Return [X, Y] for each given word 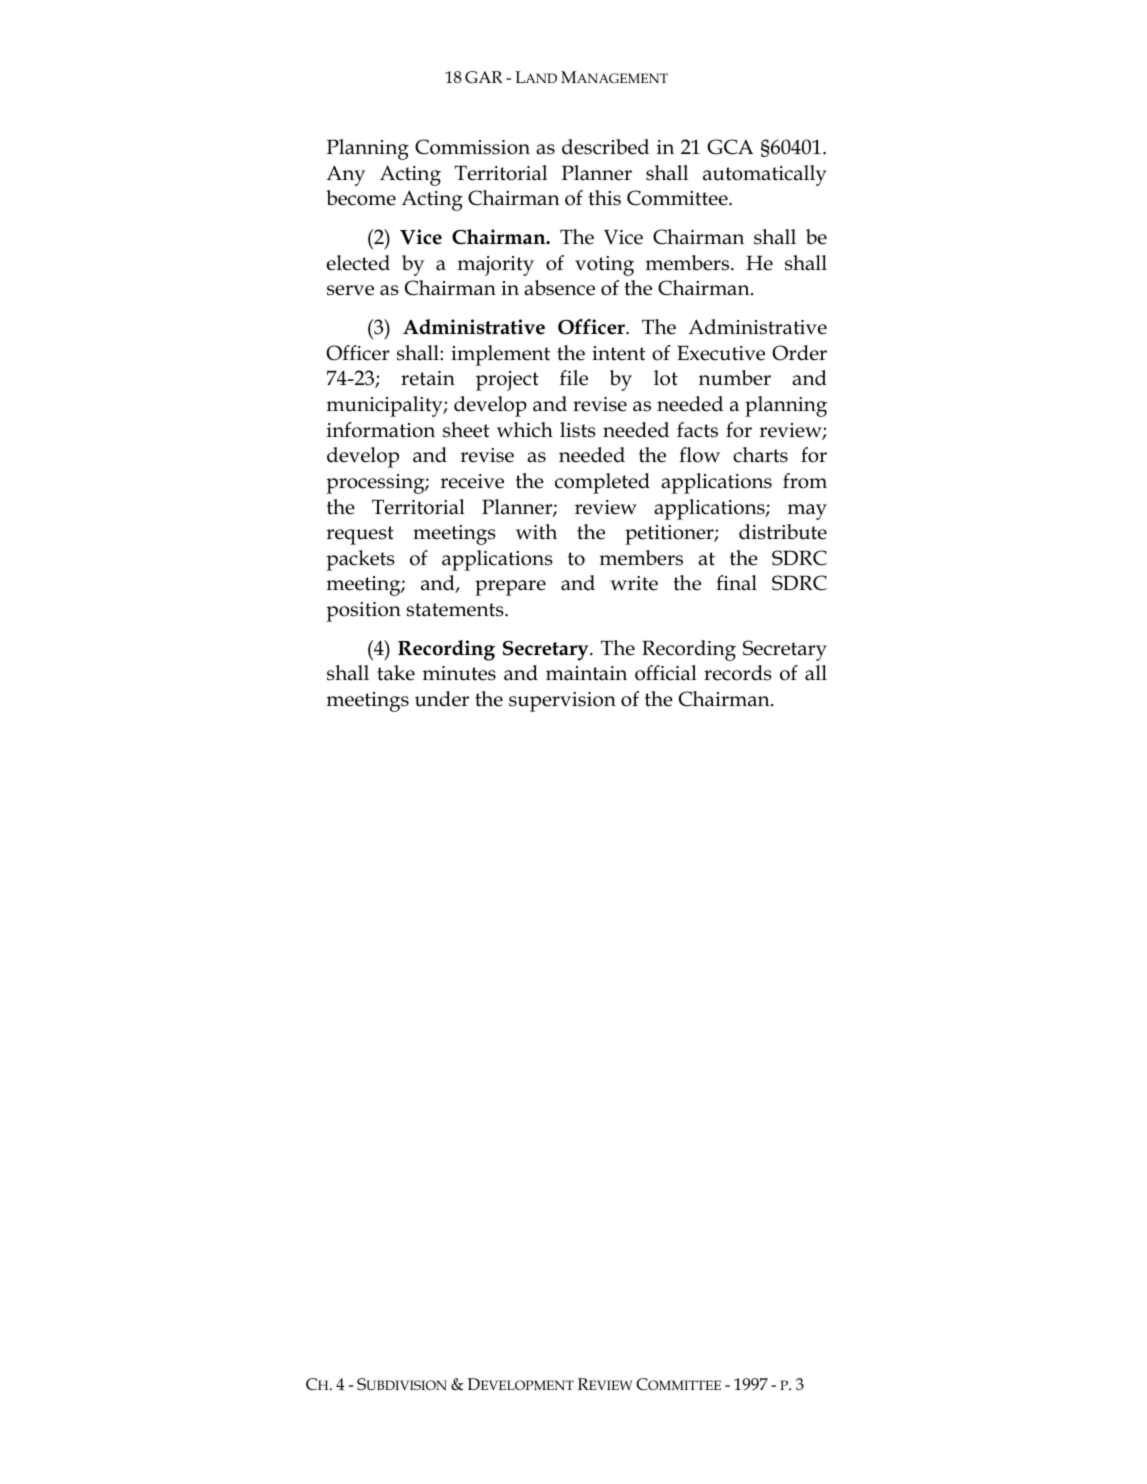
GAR [483, 77]
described [605, 147]
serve [350, 290]
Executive [721, 353]
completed [602, 483]
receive [472, 481]
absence [559, 288]
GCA [730, 147]
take [396, 673]
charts [760, 455]
